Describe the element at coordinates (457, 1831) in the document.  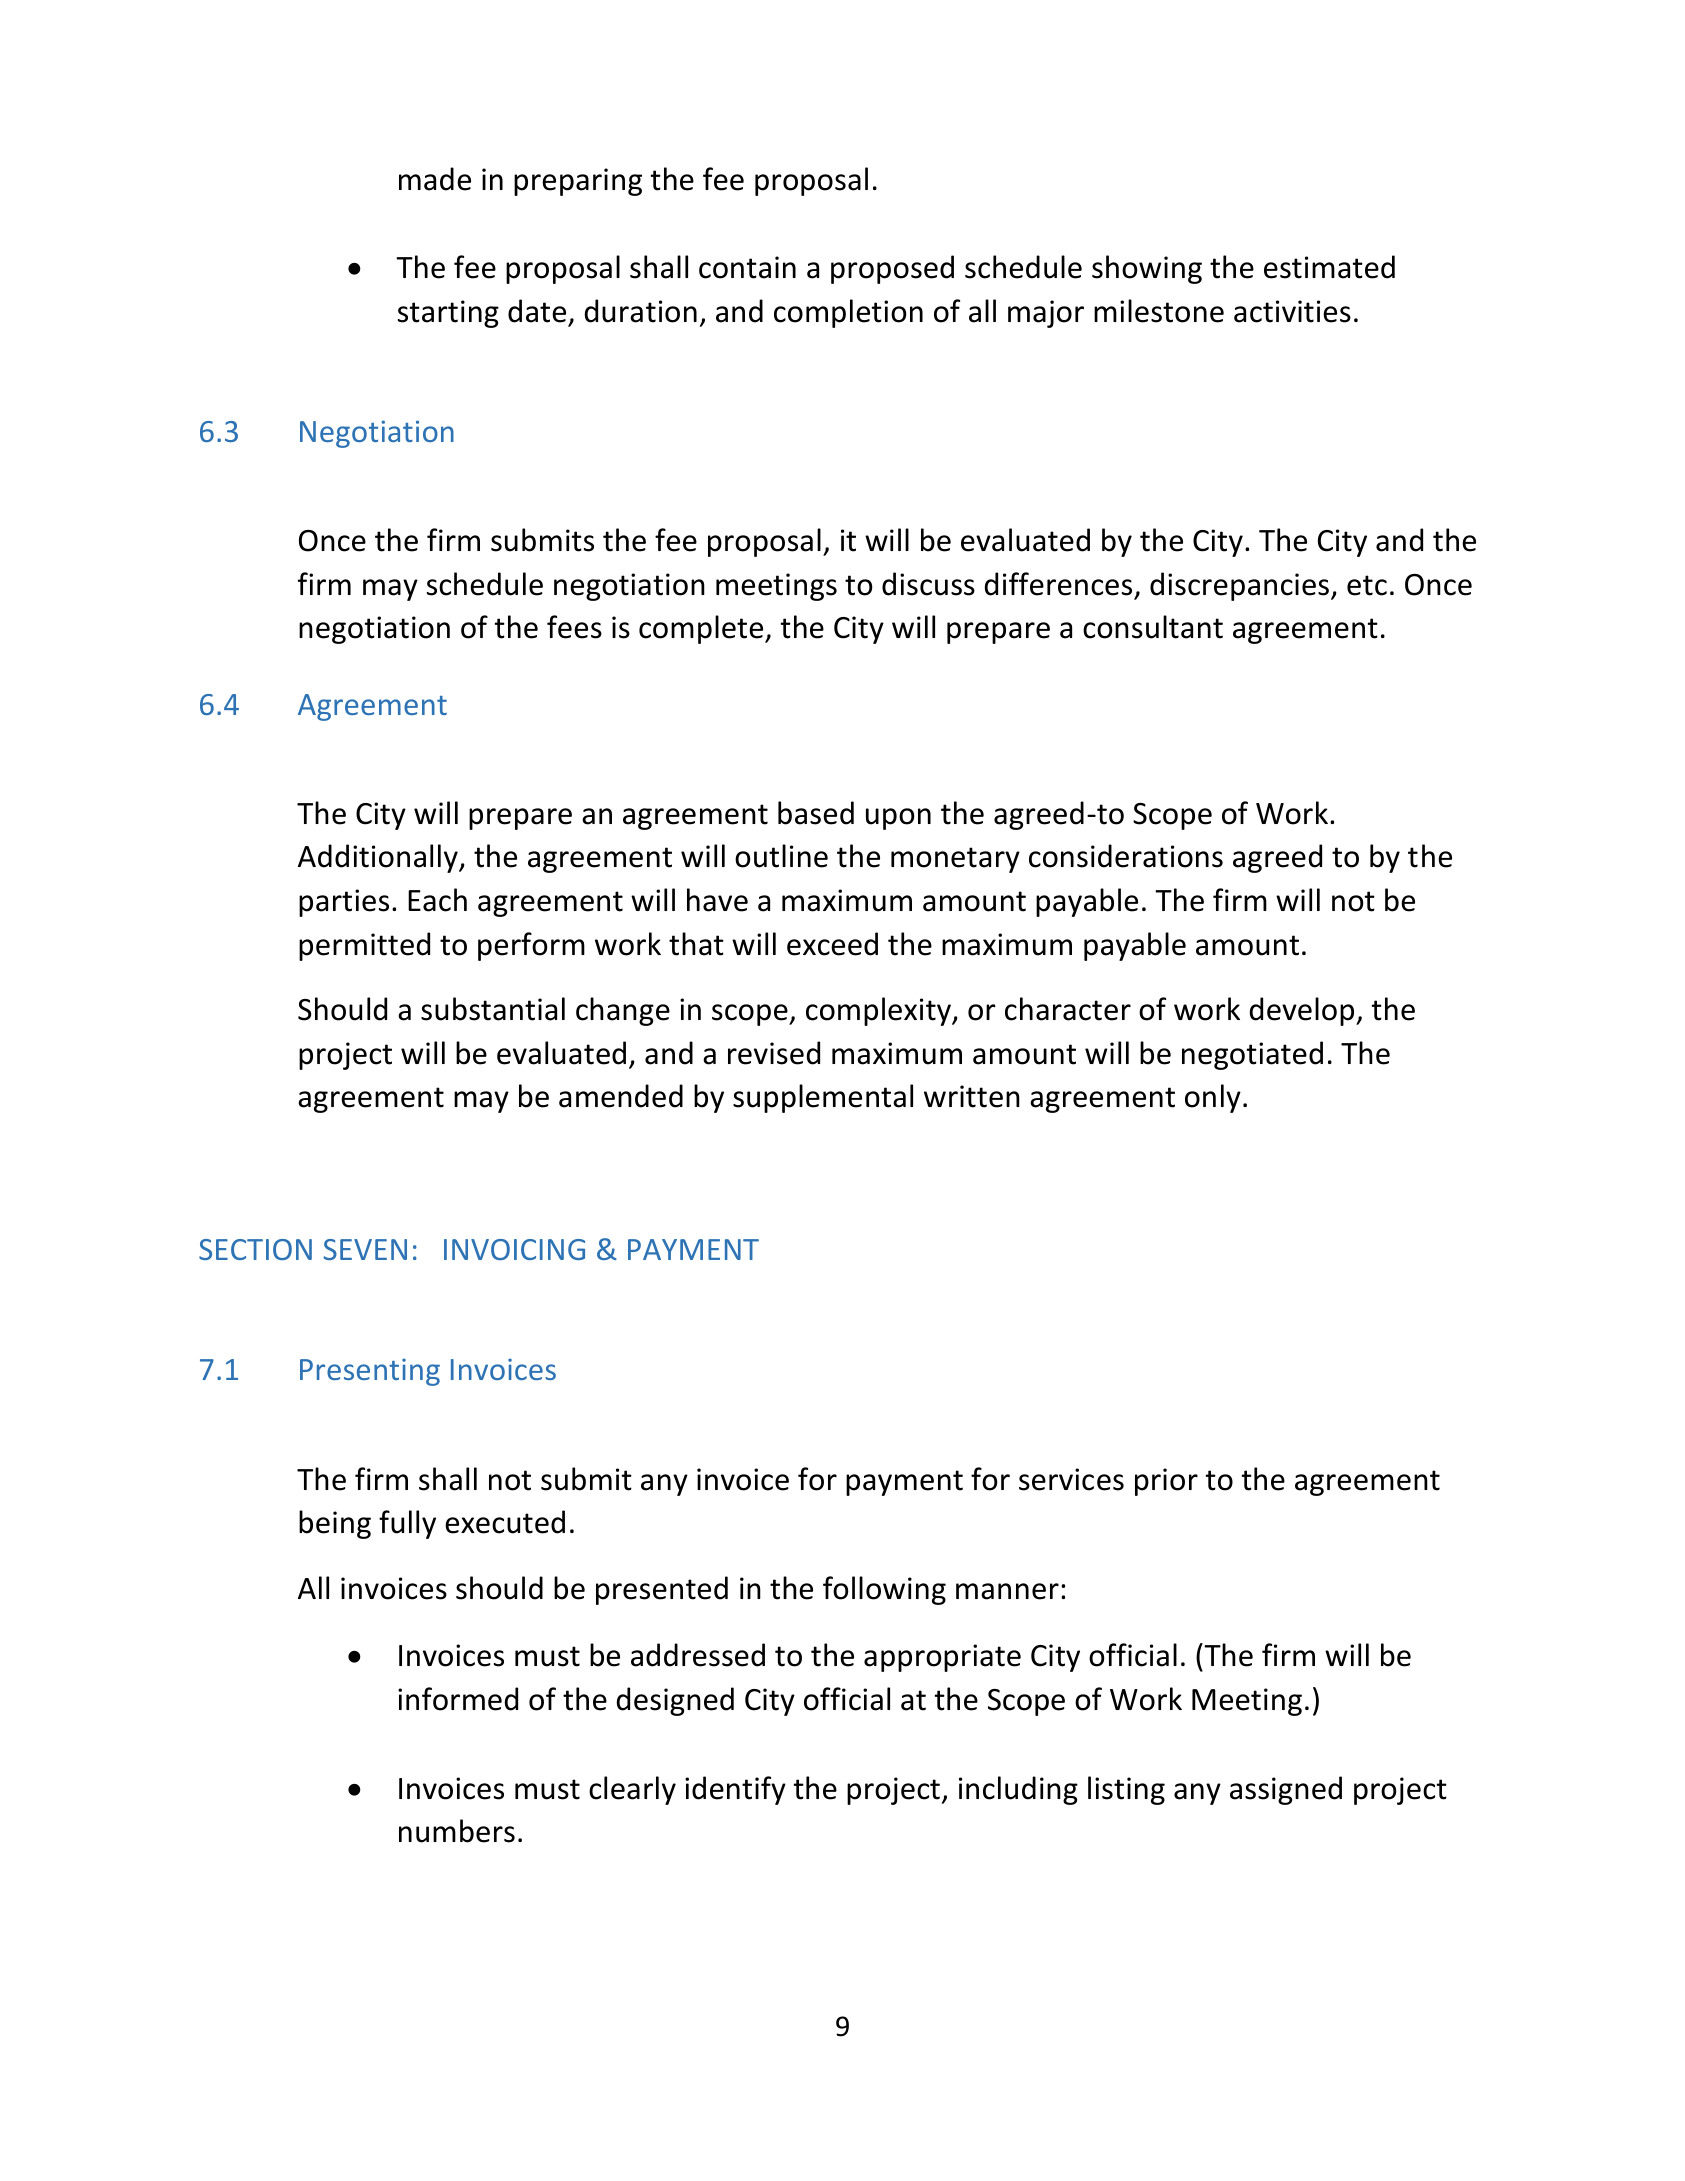
I see `numbers` at that location.
